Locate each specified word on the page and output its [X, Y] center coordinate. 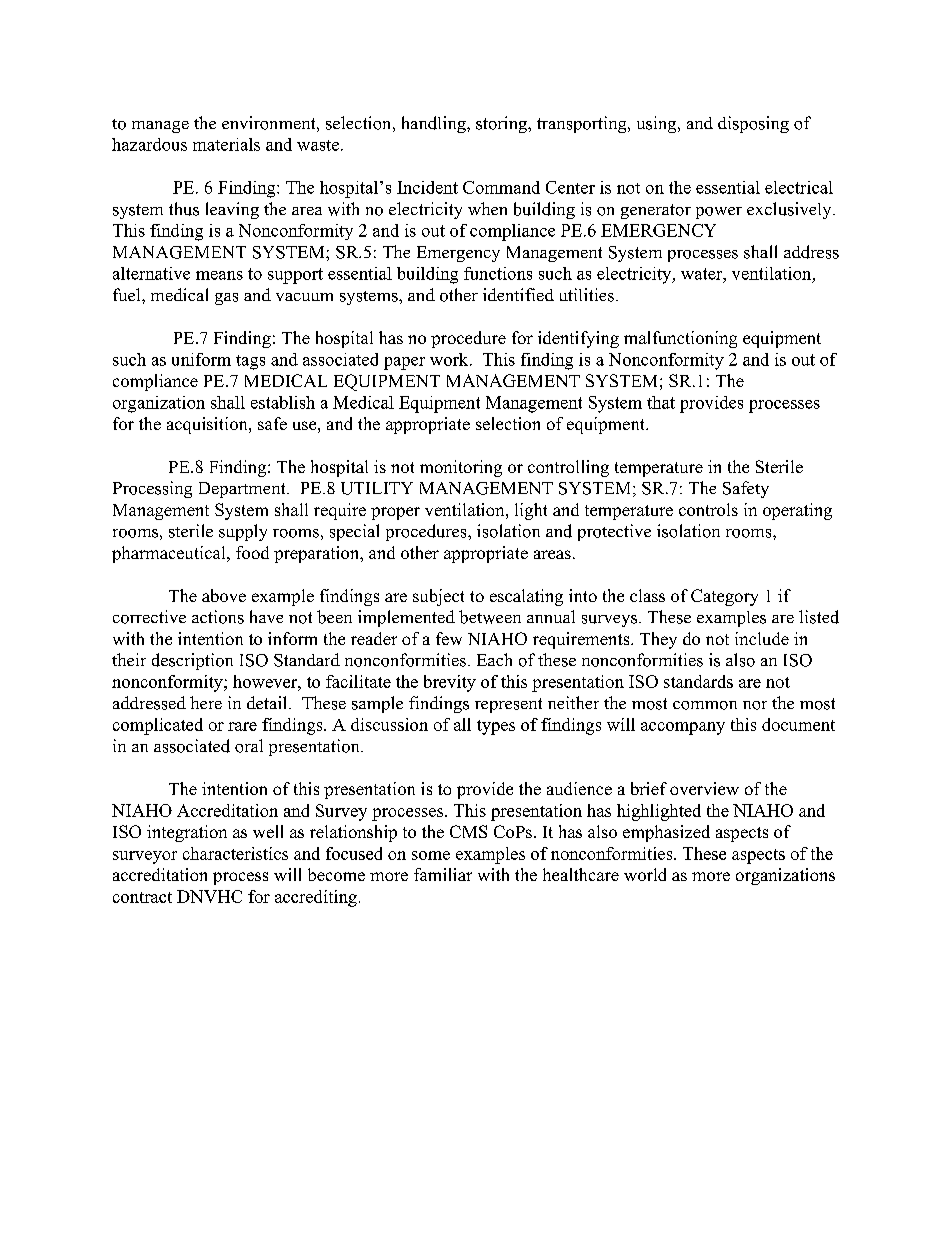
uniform [201, 359]
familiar [443, 874]
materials [226, 144]
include [762, 638]
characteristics [235, 853]
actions [218, 617]
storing [502, 124]
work [450, 359]
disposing [753, 124]
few [449, 638]
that [661, 402]
